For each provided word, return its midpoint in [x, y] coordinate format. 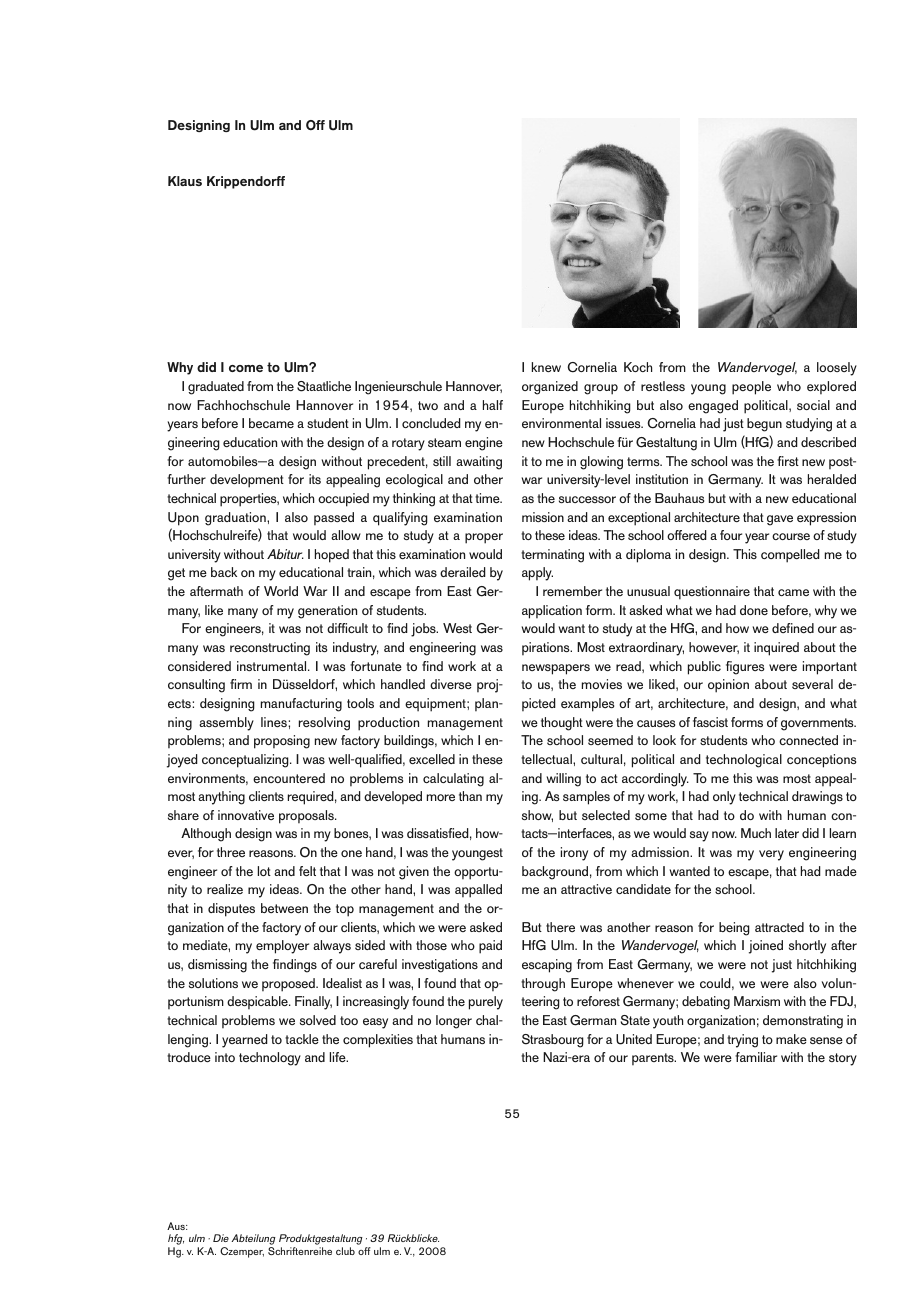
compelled [790, 556]
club [345, 1251]
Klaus [185, 181]
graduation [236, 519]
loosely [837, 369]
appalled [478, 891]
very [771, 855]
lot [264, 871]
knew [546, 367]
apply [537, 574]
